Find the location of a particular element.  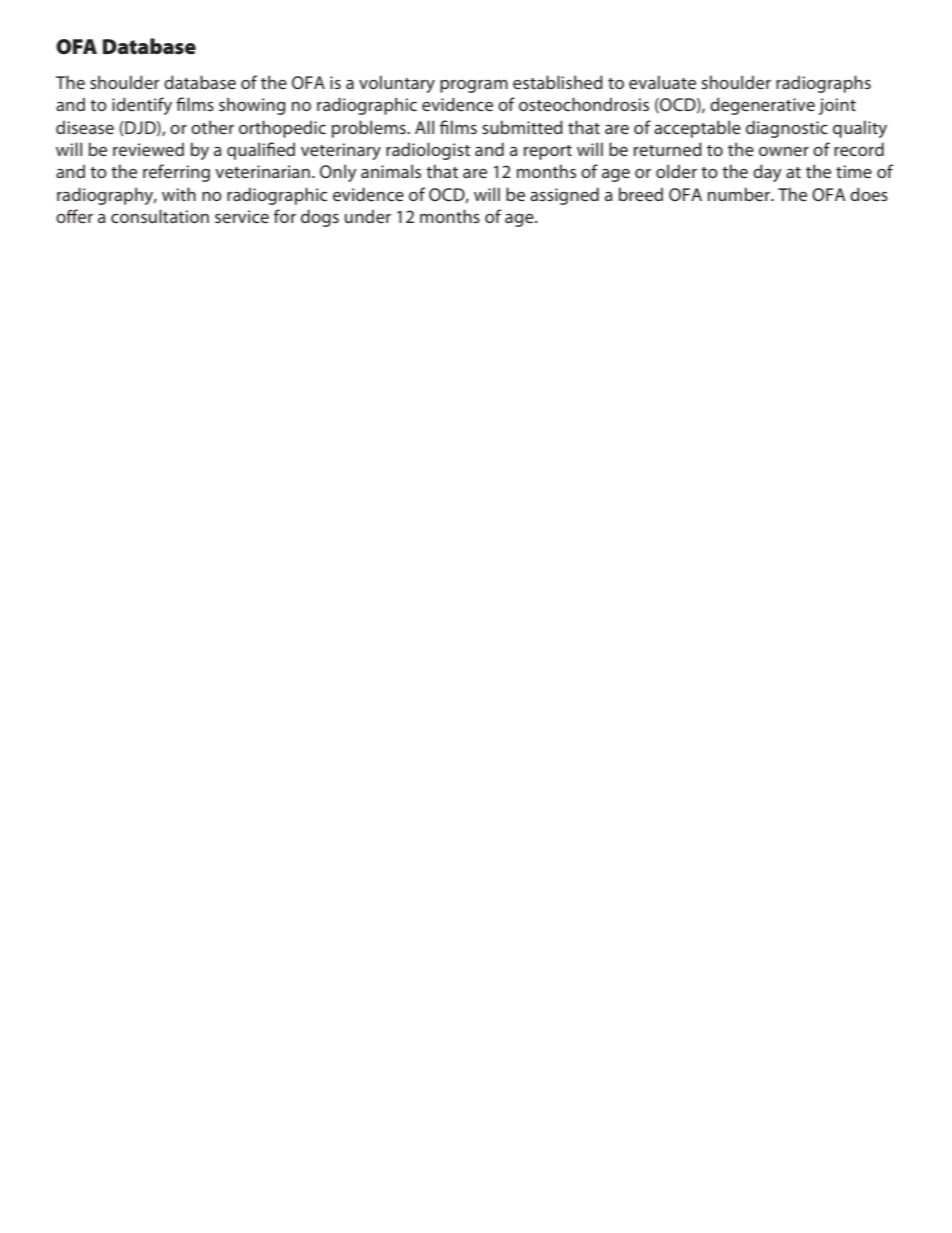

with is located at coordinates (179, 194).
